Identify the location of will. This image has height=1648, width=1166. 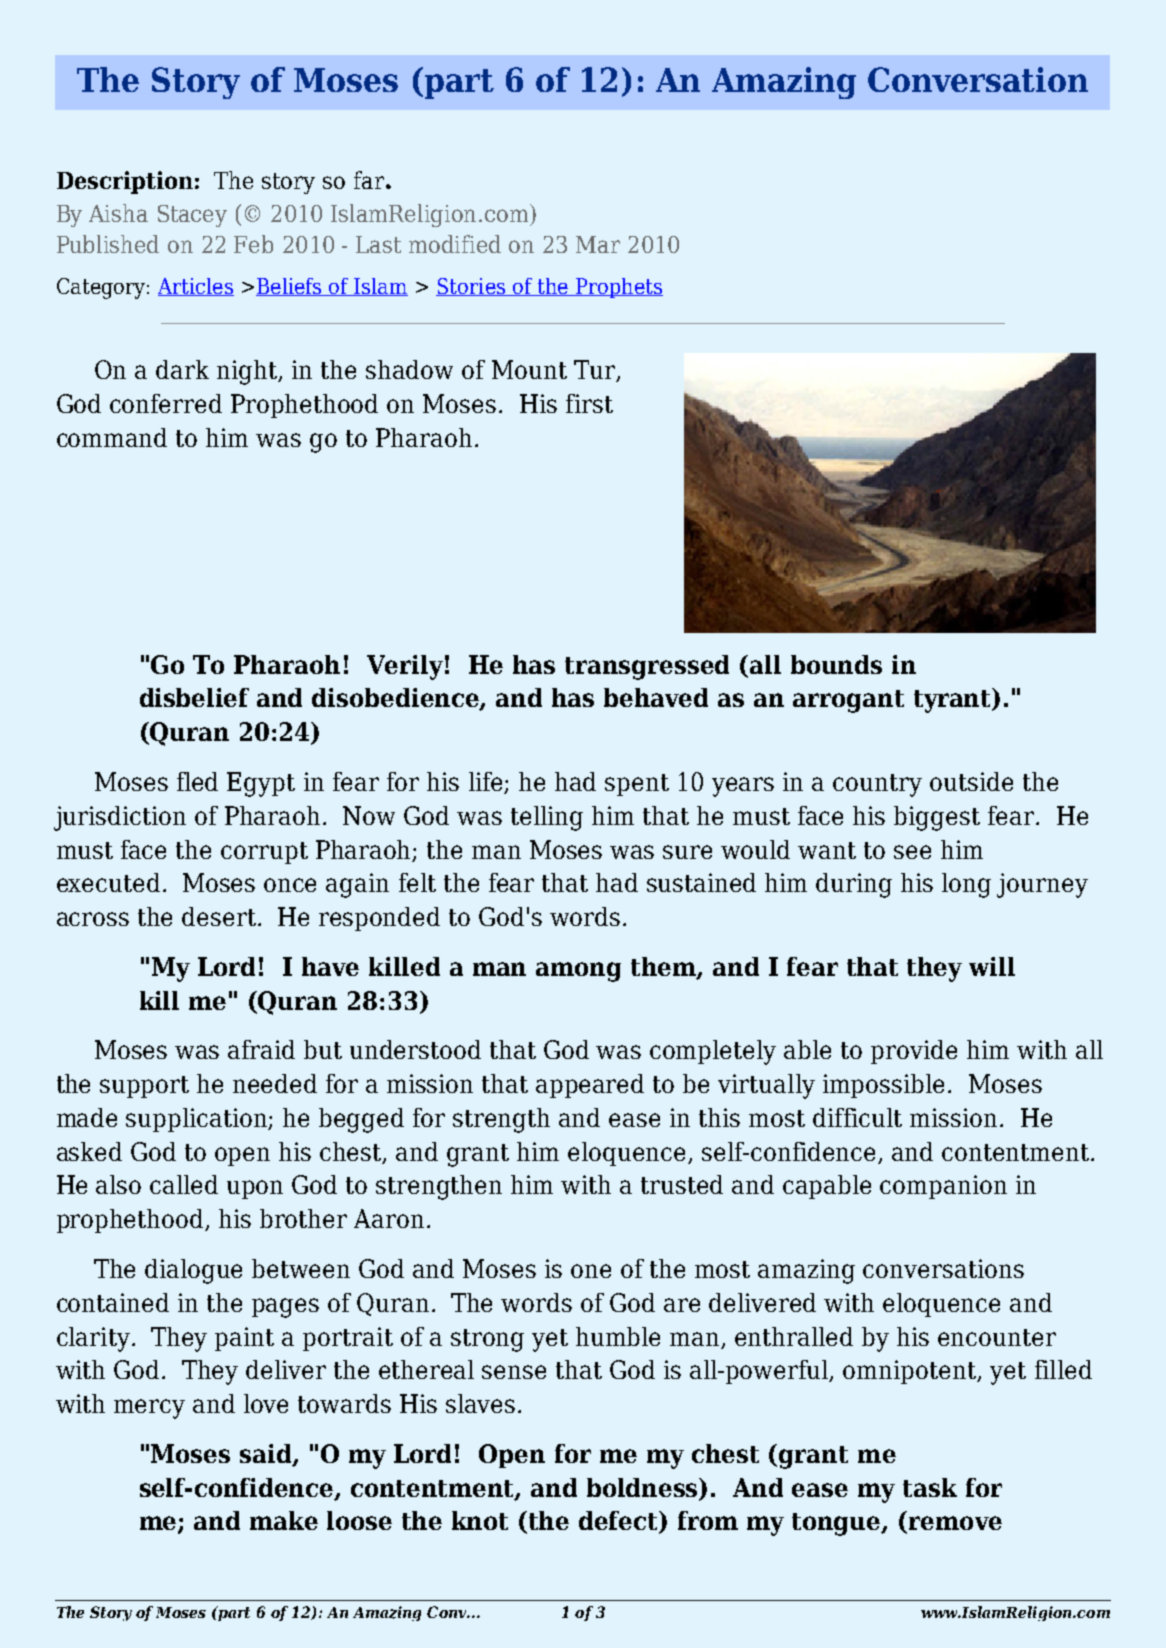
(992, 966).
